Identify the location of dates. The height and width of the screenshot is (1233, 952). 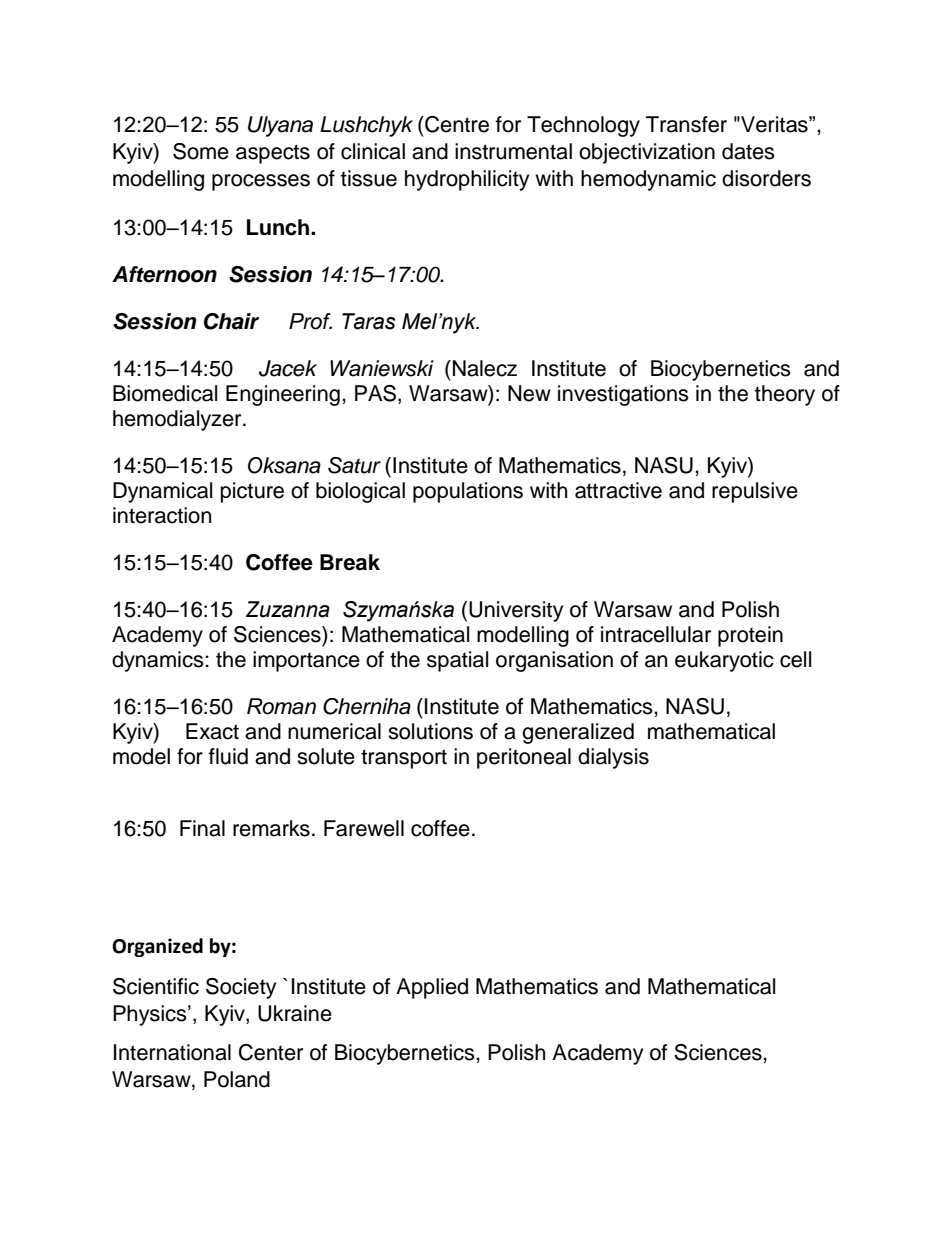
(748, 151).
